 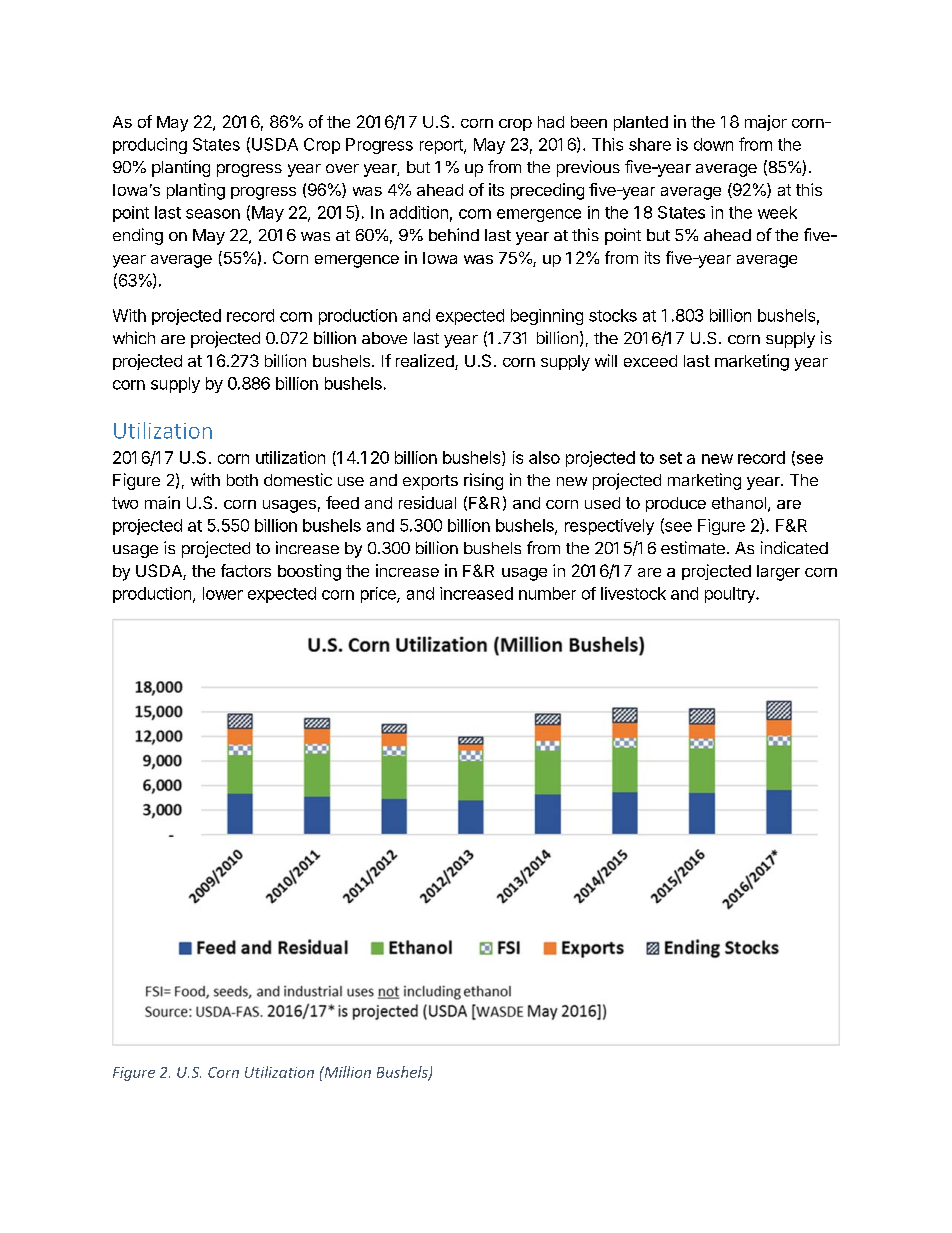 What do you see at coordinates (483, 481) in the page?
I see `rising` at bounding box center [483, 481].
